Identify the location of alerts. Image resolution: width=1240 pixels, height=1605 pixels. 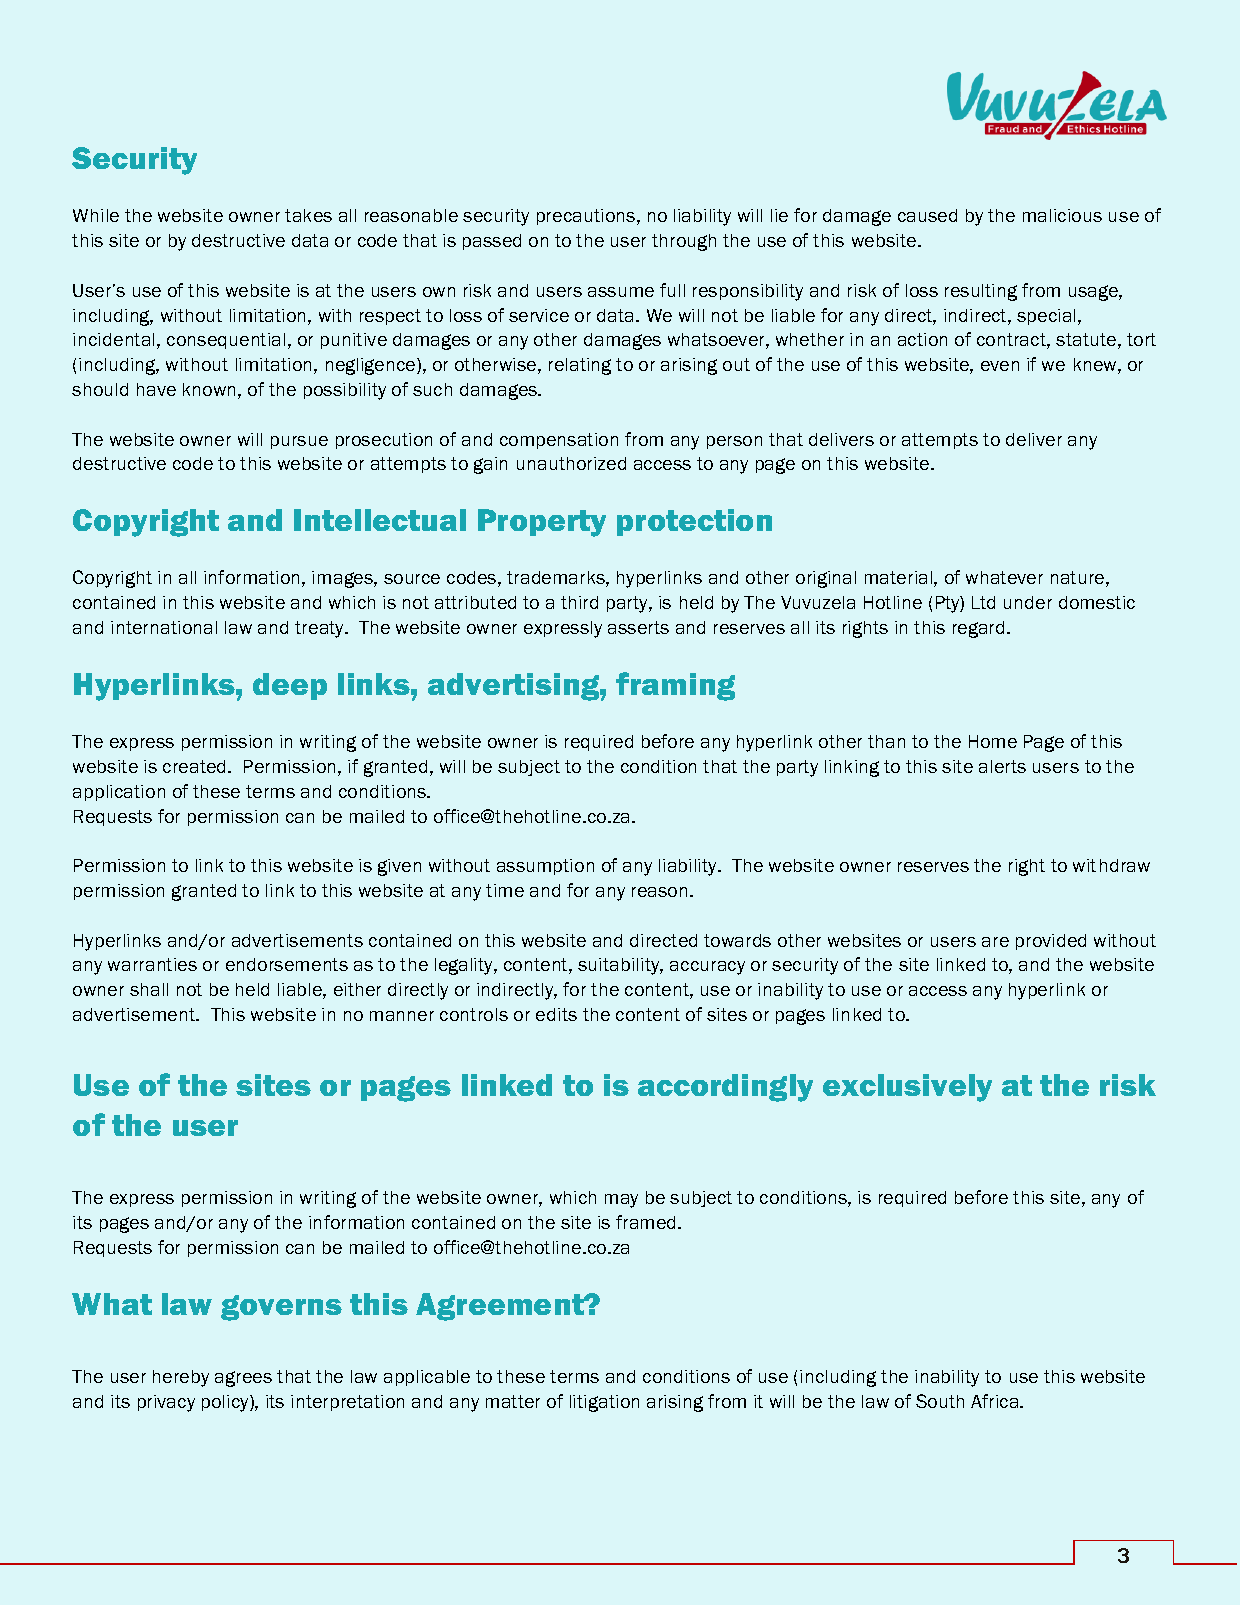
(1002, 766).
